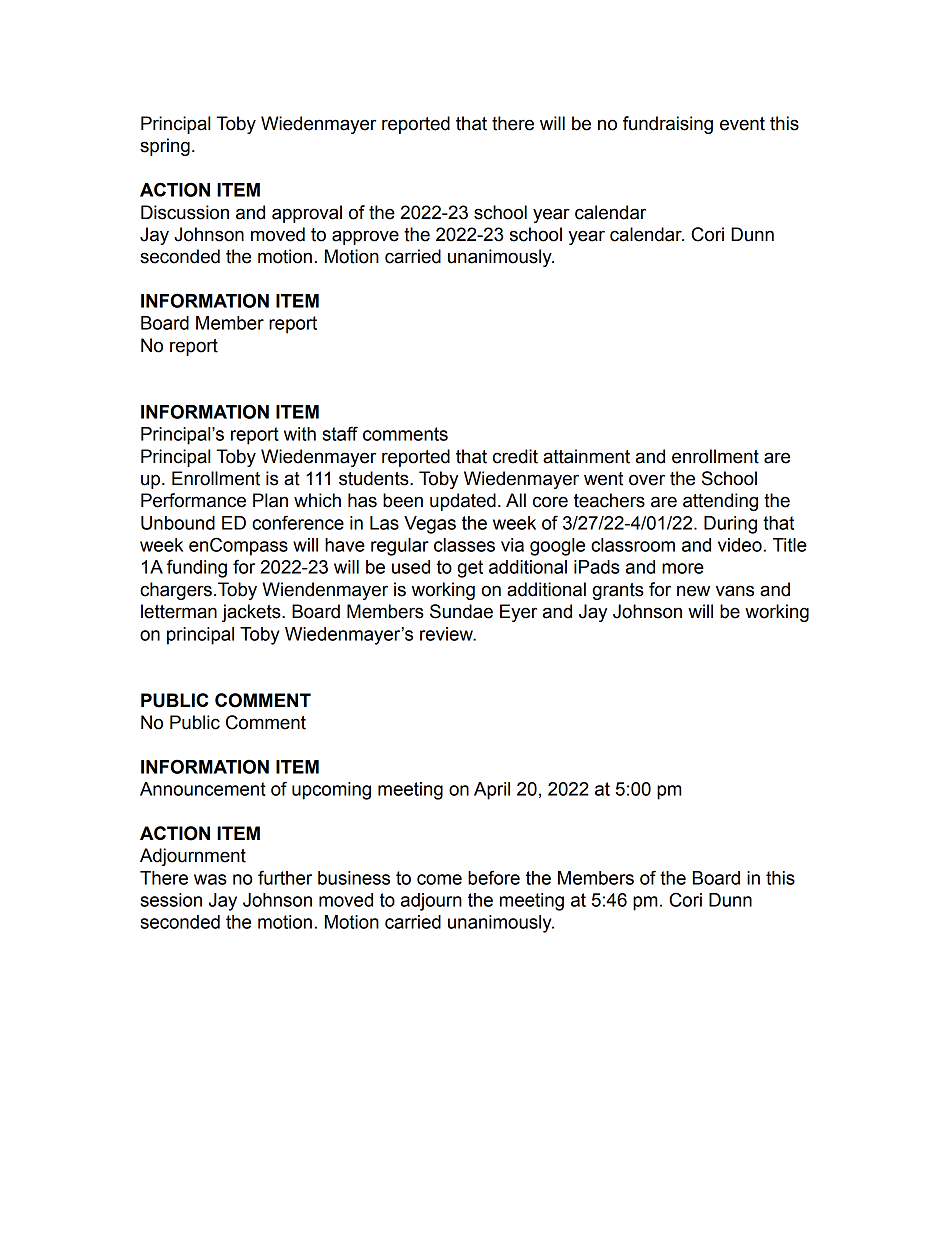 The image size is (952, 1233). What do you see at coordinates (365, 237) in the image?
I see `approve` at bounding box center [365, 237].
